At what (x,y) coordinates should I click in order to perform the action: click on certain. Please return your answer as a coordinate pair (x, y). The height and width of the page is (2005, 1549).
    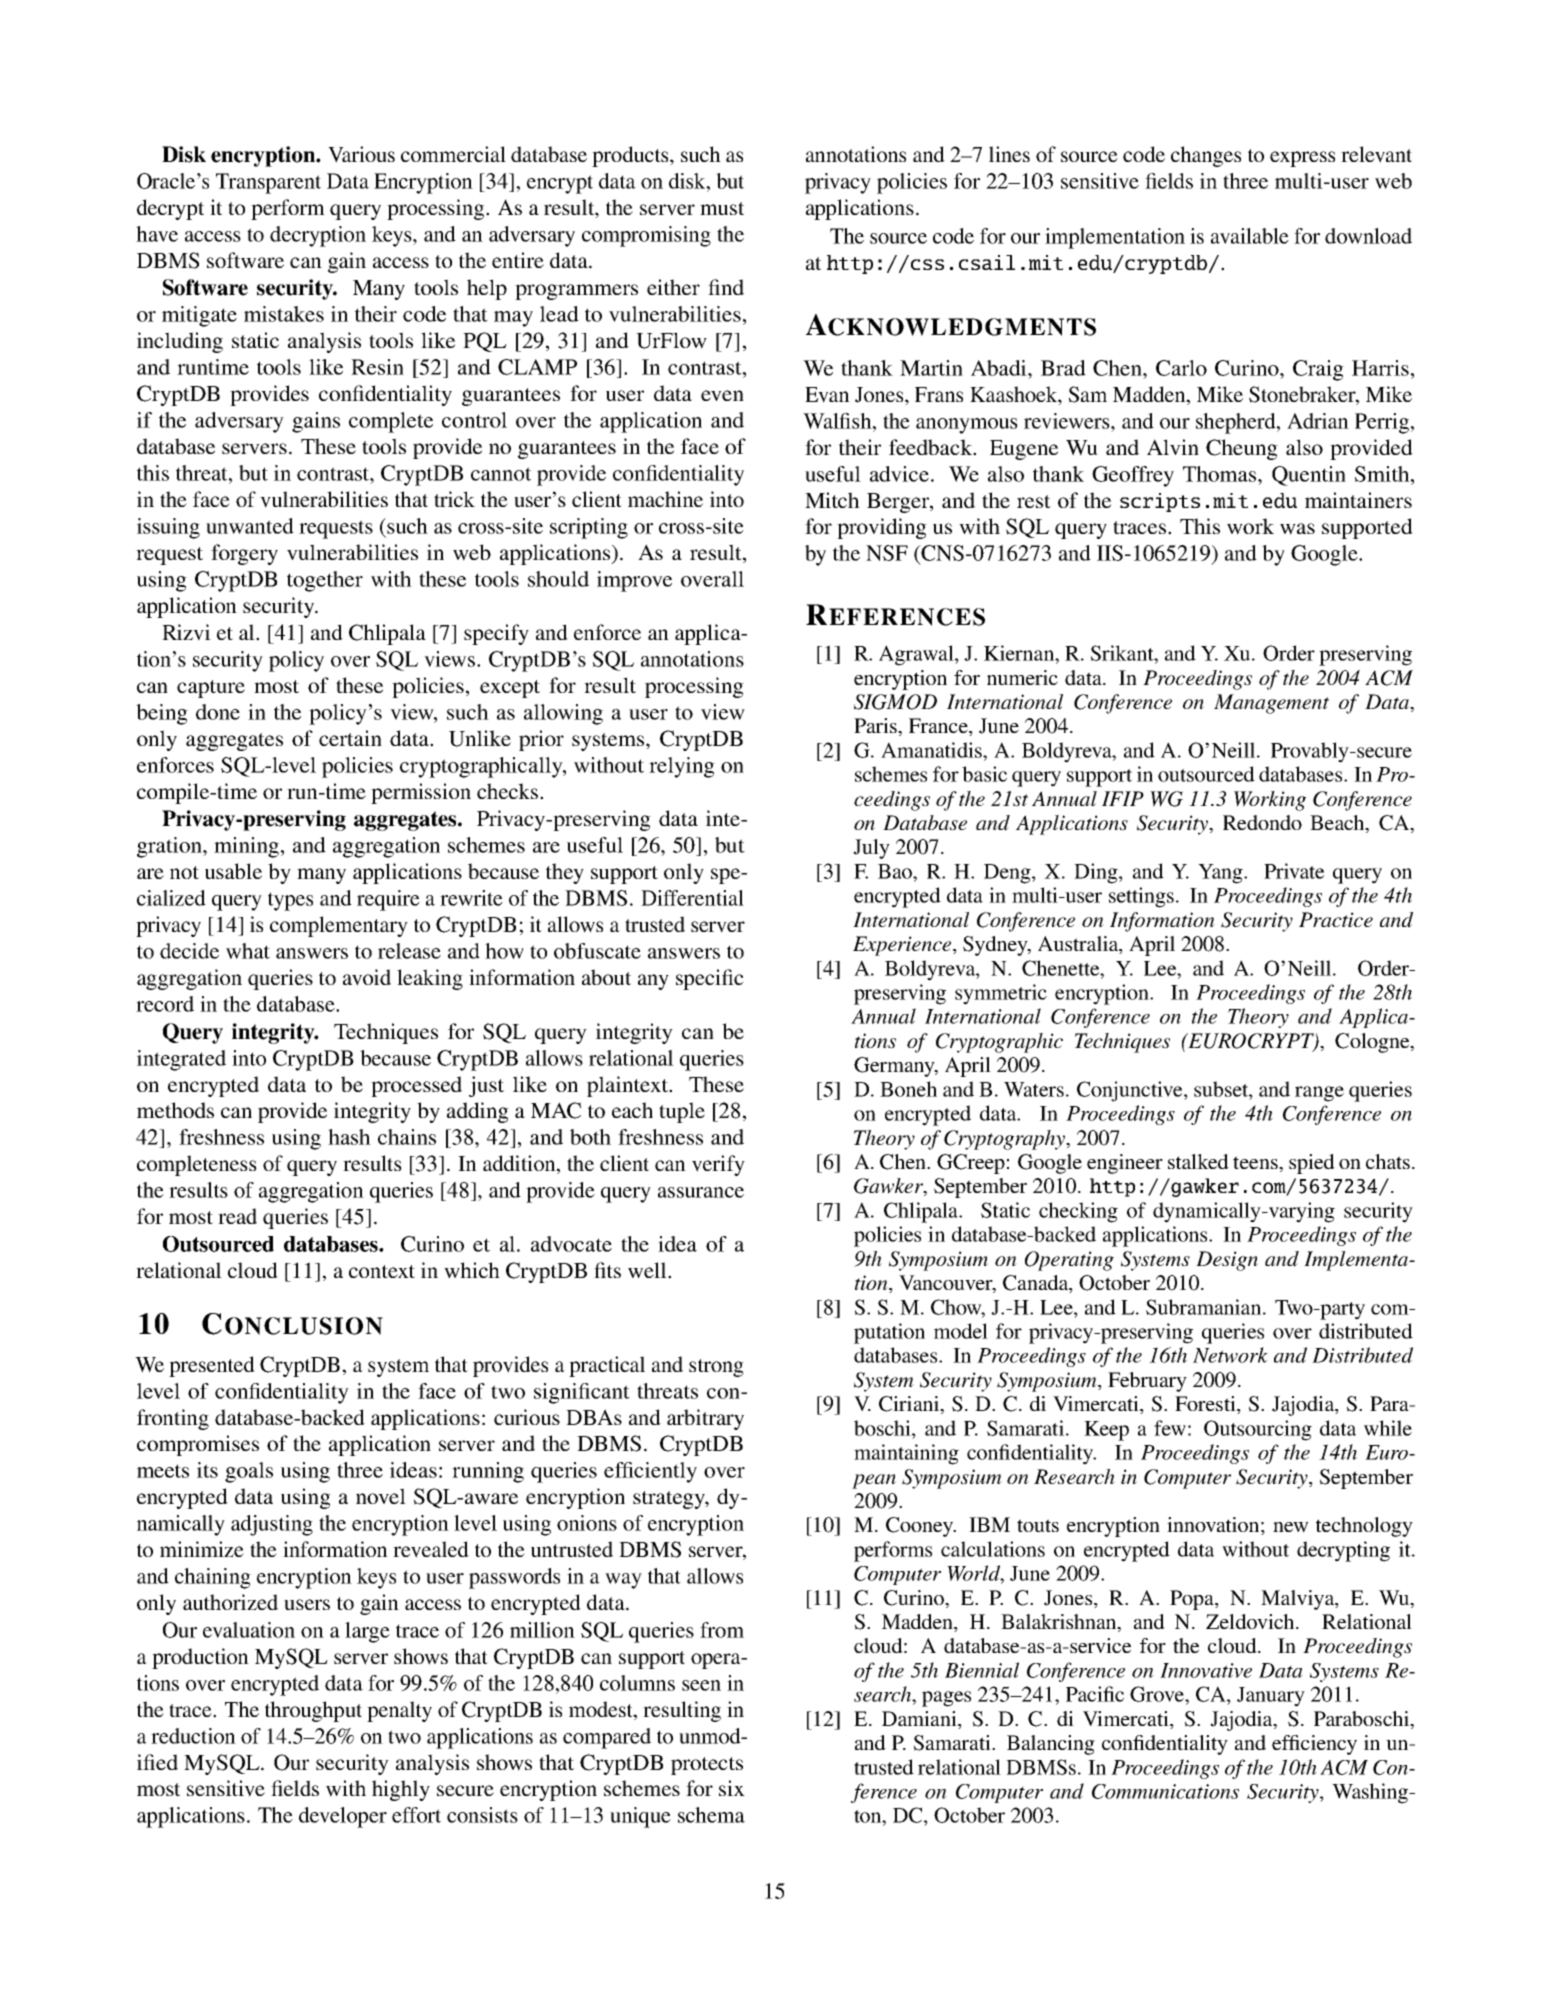
    Looking at the image, I should click on (350, 738).
